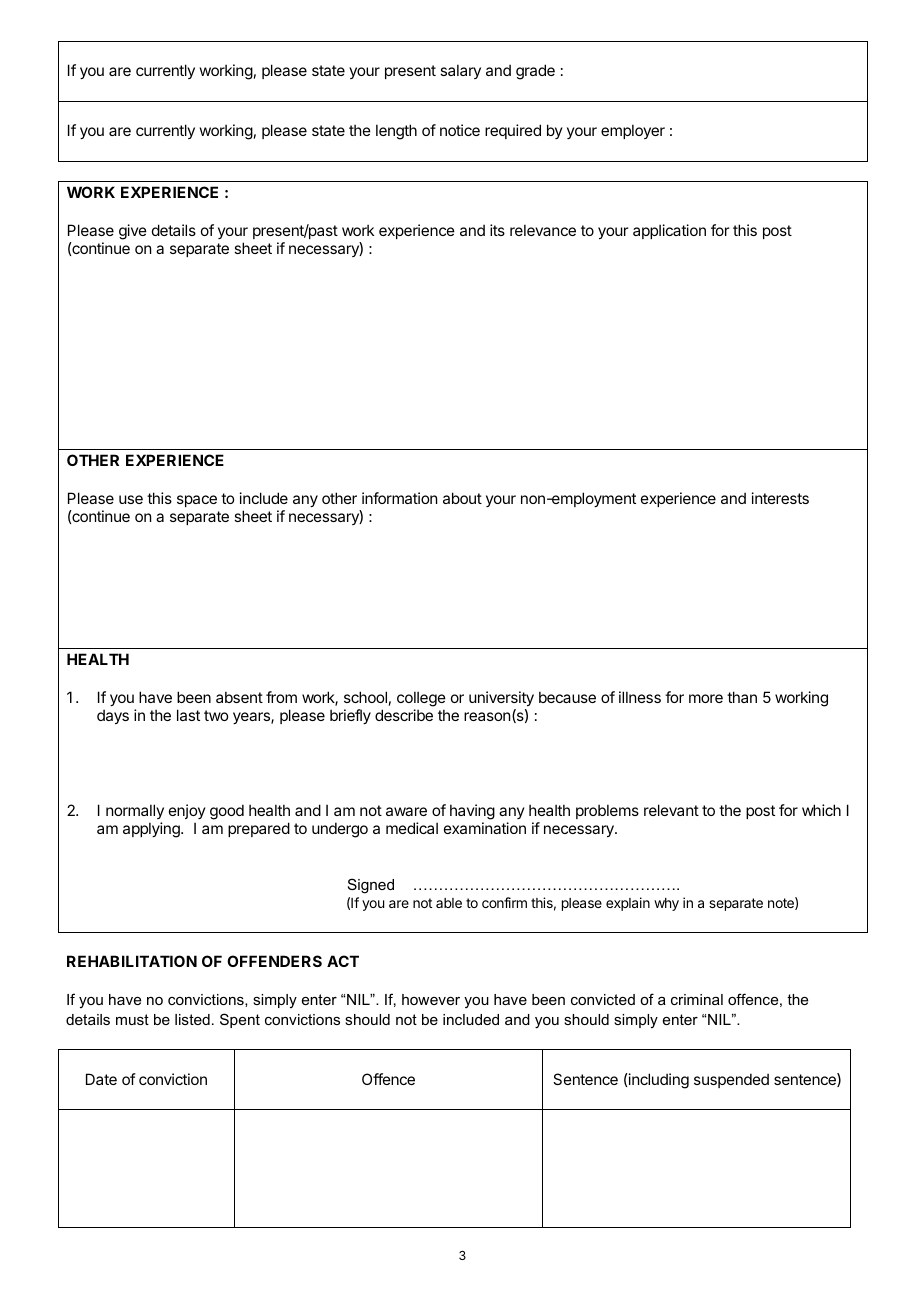 Image resolution: width=924 pixels, height=1308 pixels. What do you see at coordinates (633, 131) in the image?
I see `employer` at bounding box center [633, 131].
